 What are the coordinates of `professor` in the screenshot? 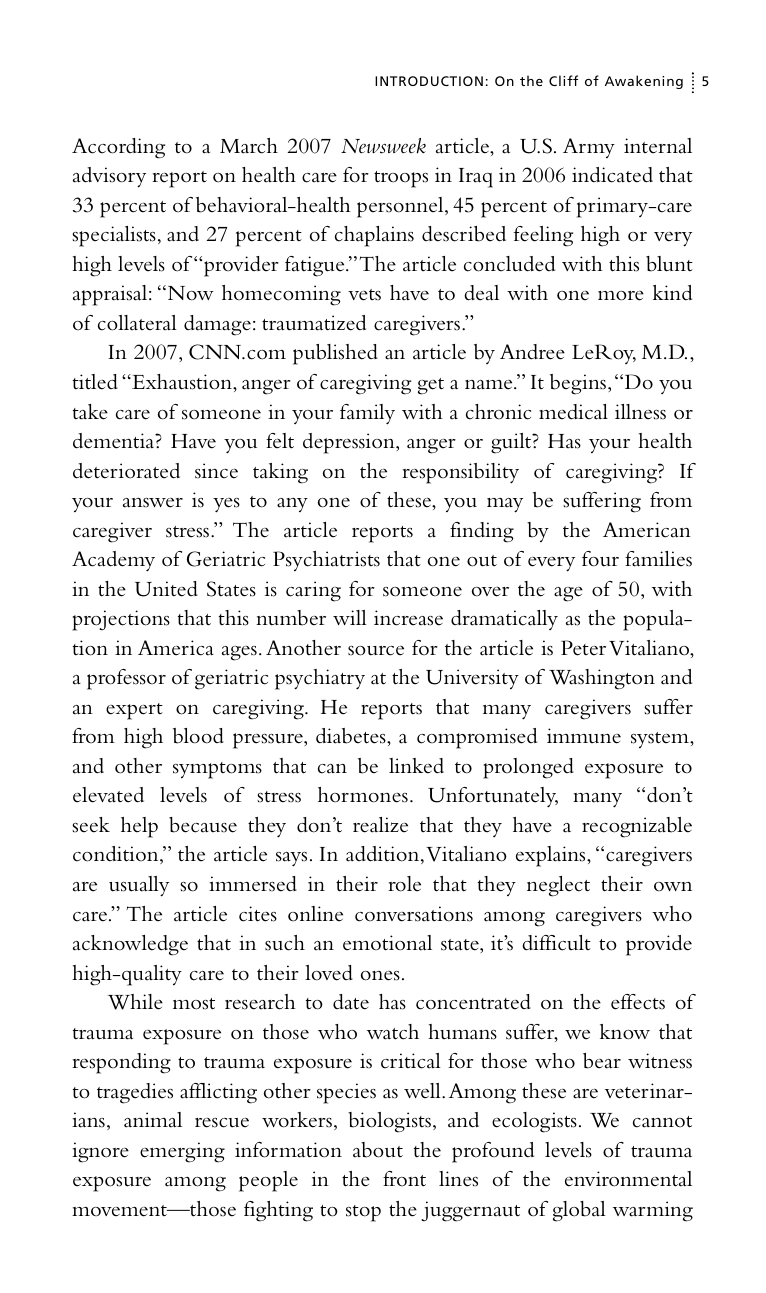 It's located at (126, 679).
